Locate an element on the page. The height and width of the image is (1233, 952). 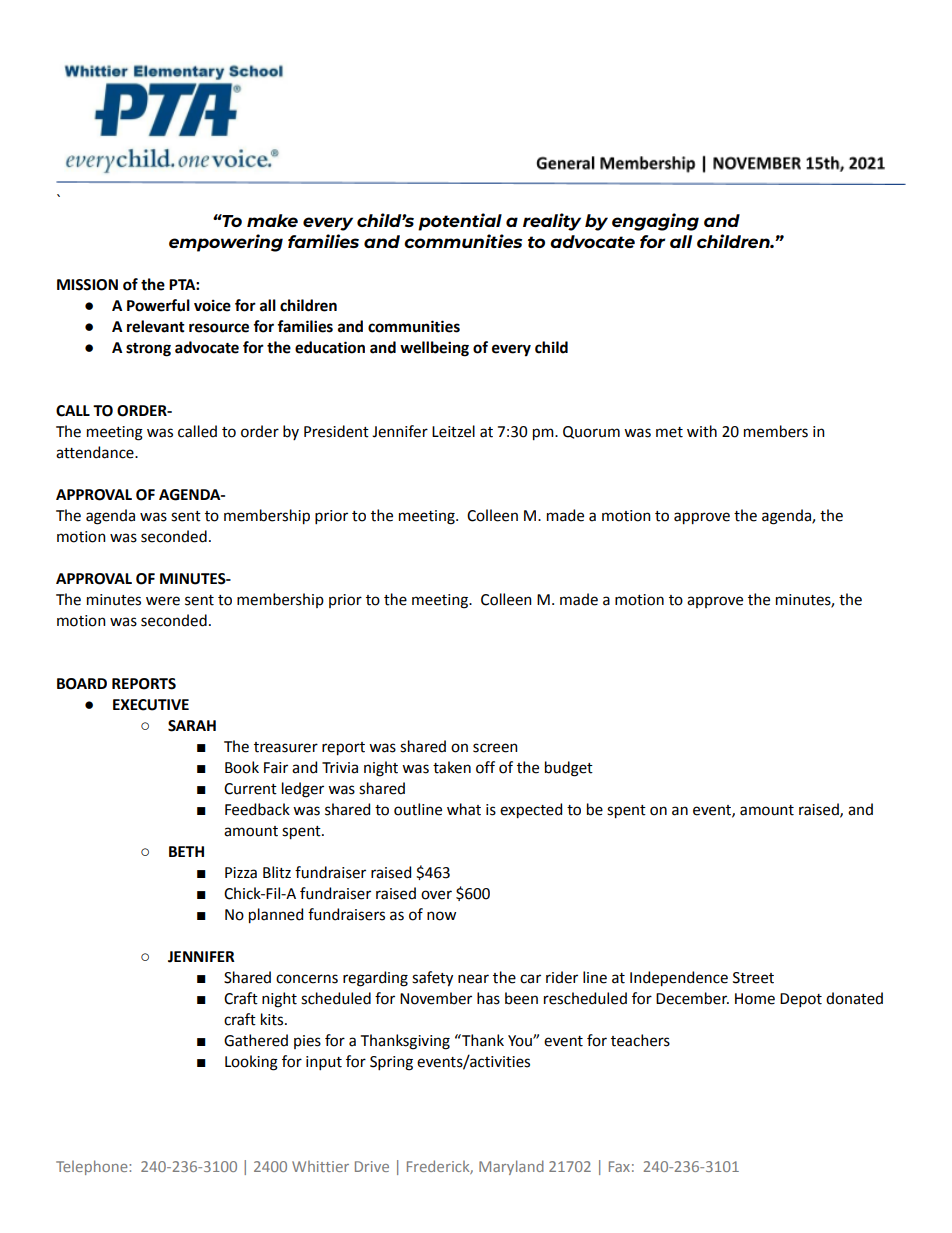
Maryland is located at coordinates (511, 1167).
